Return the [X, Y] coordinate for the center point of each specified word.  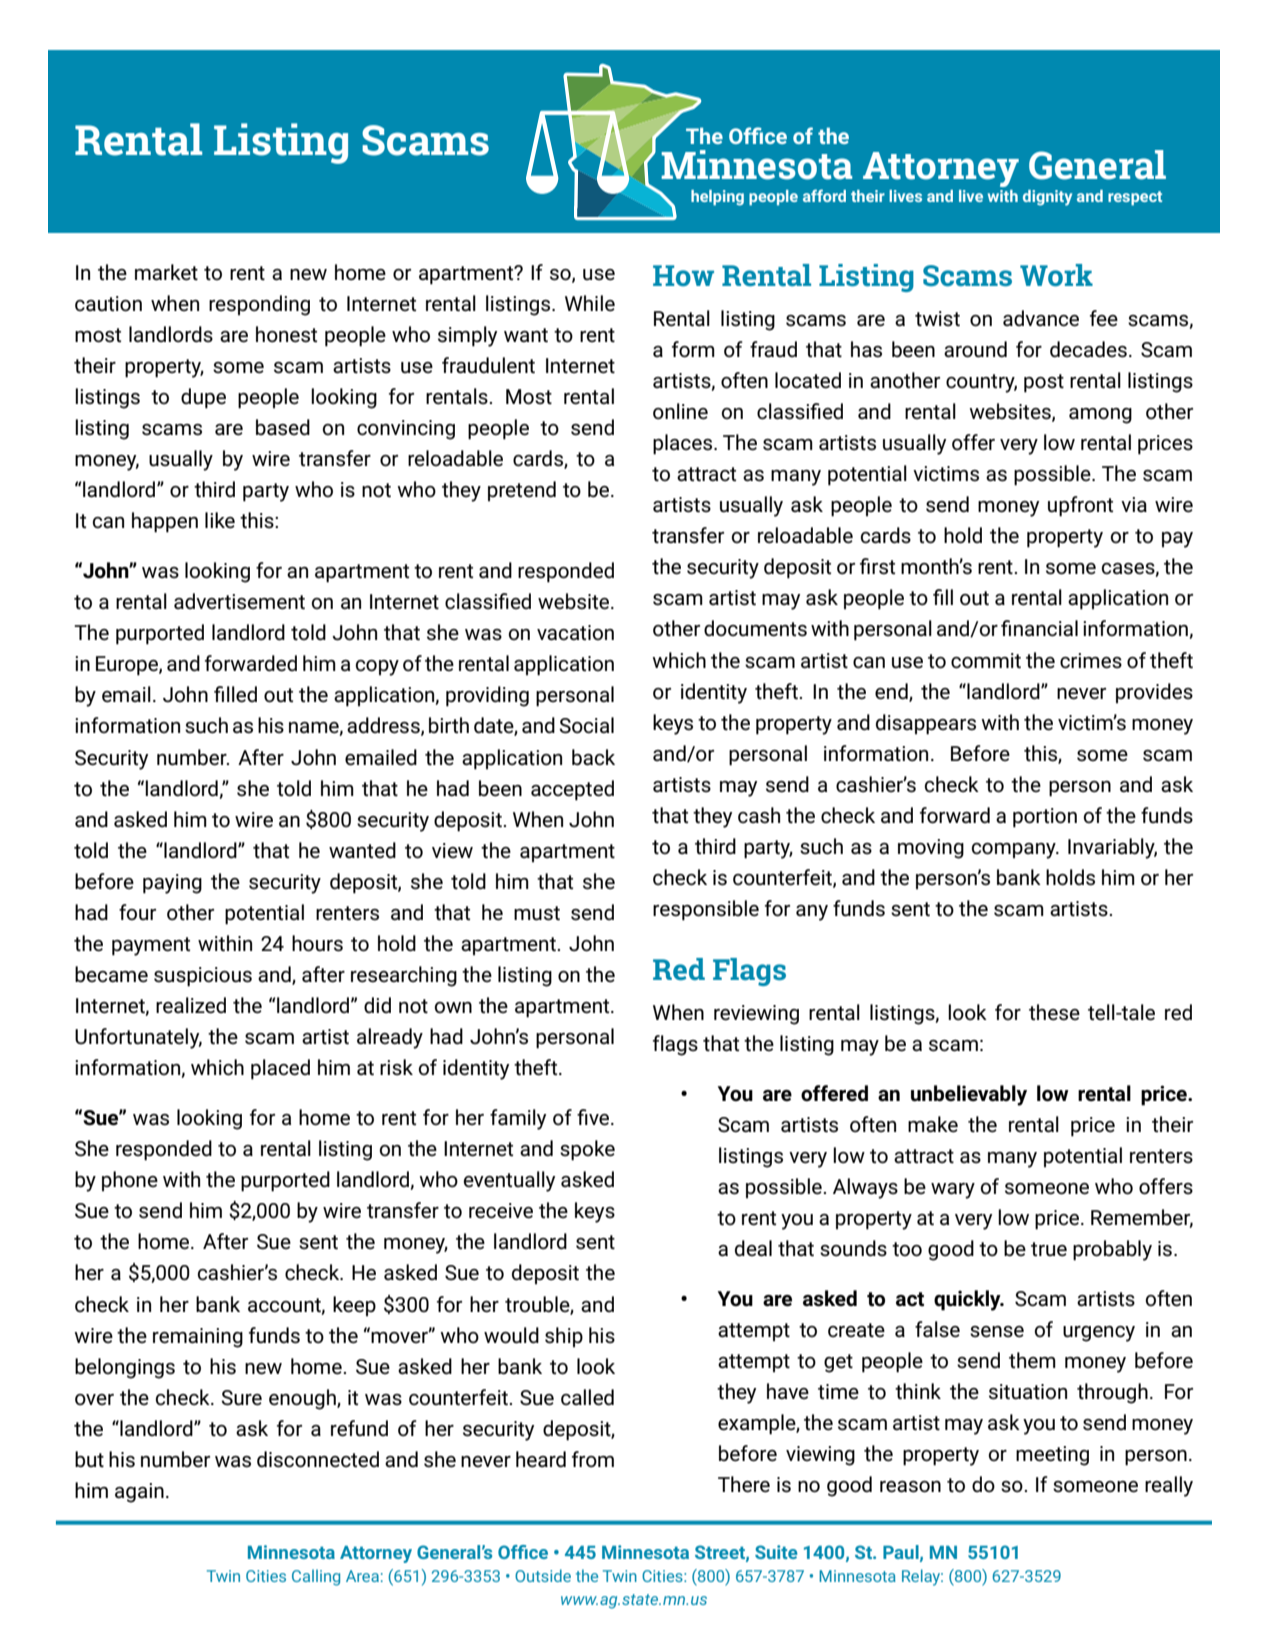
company [1015, 851]
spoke [587, 1150]
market [166, 272]
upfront [1080, 506]
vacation [575, 633]
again [139, 1493]
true [1049, 1249]
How [683, 275]
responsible [706, 910]
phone [130, 1181]
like [220, 520]
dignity [1047, 198]
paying [172, 884]
